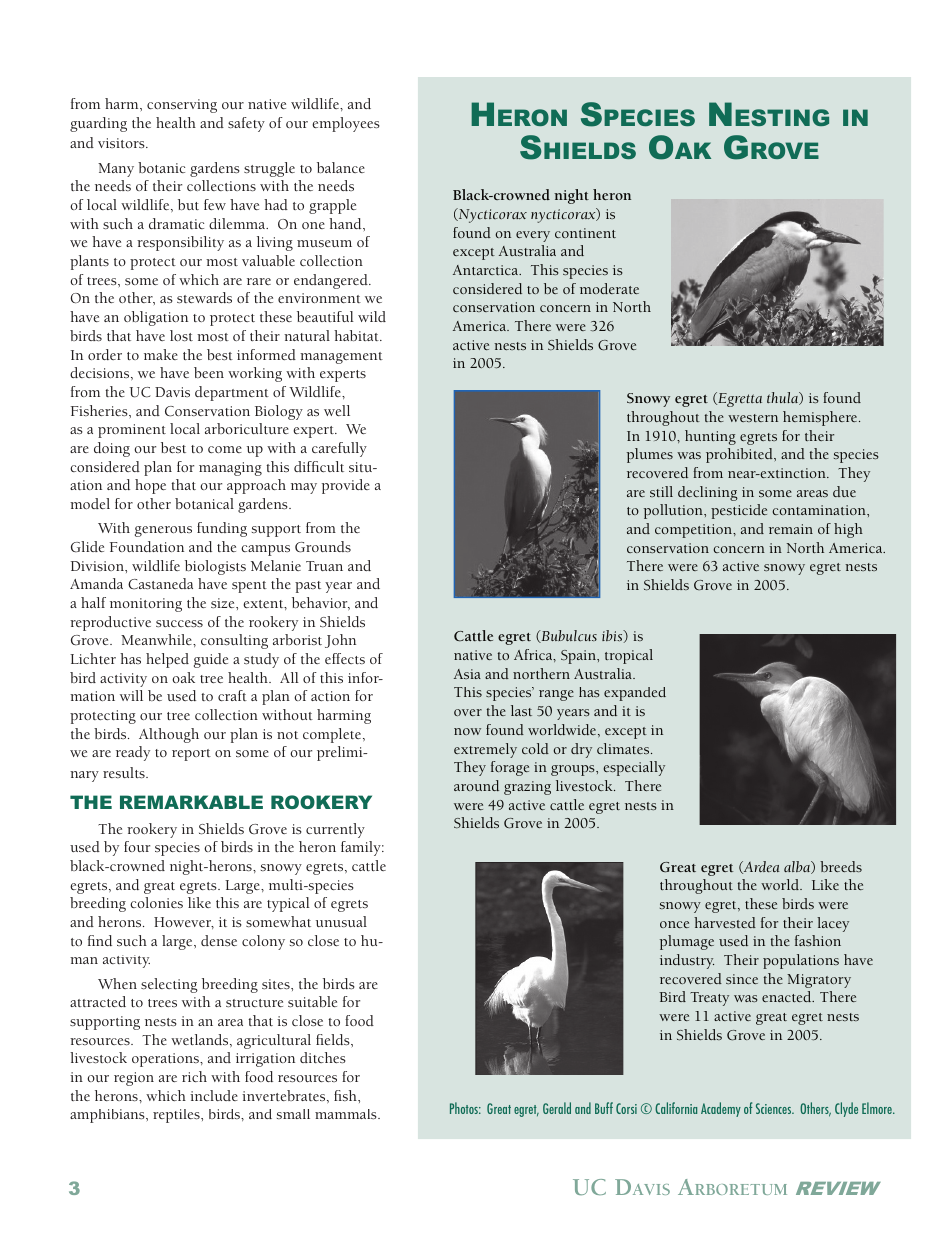 Image resolution: width=952 pixels, height=1233 pixels. What do you see at coordinates (740, 455) in the screenshot?
I see `prohibited` at bounding box center [740, 455].
